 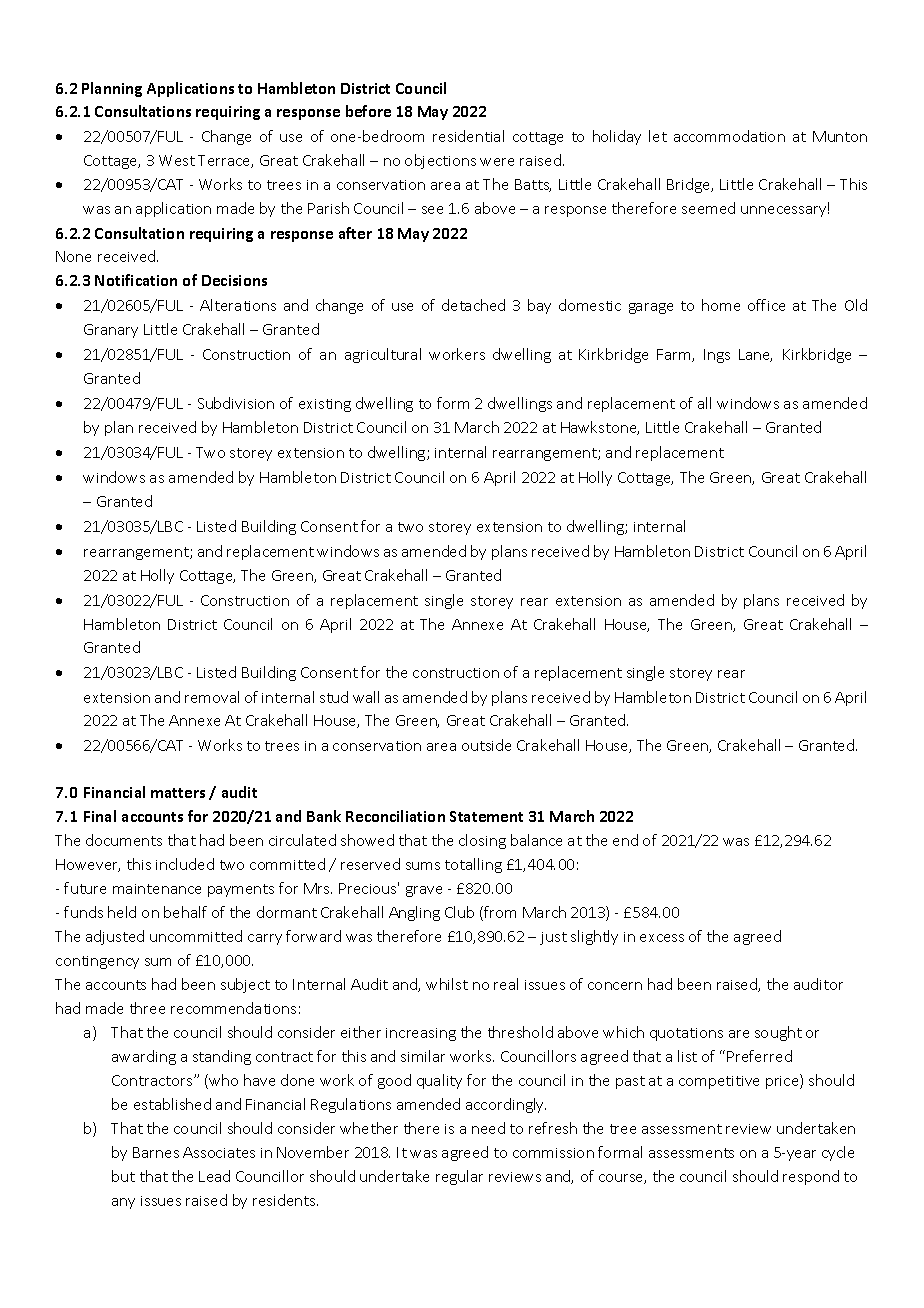 What do you see at coordinates (662, 938) in the screenshot?
I see `excess` at bounding box center [662, 938].
